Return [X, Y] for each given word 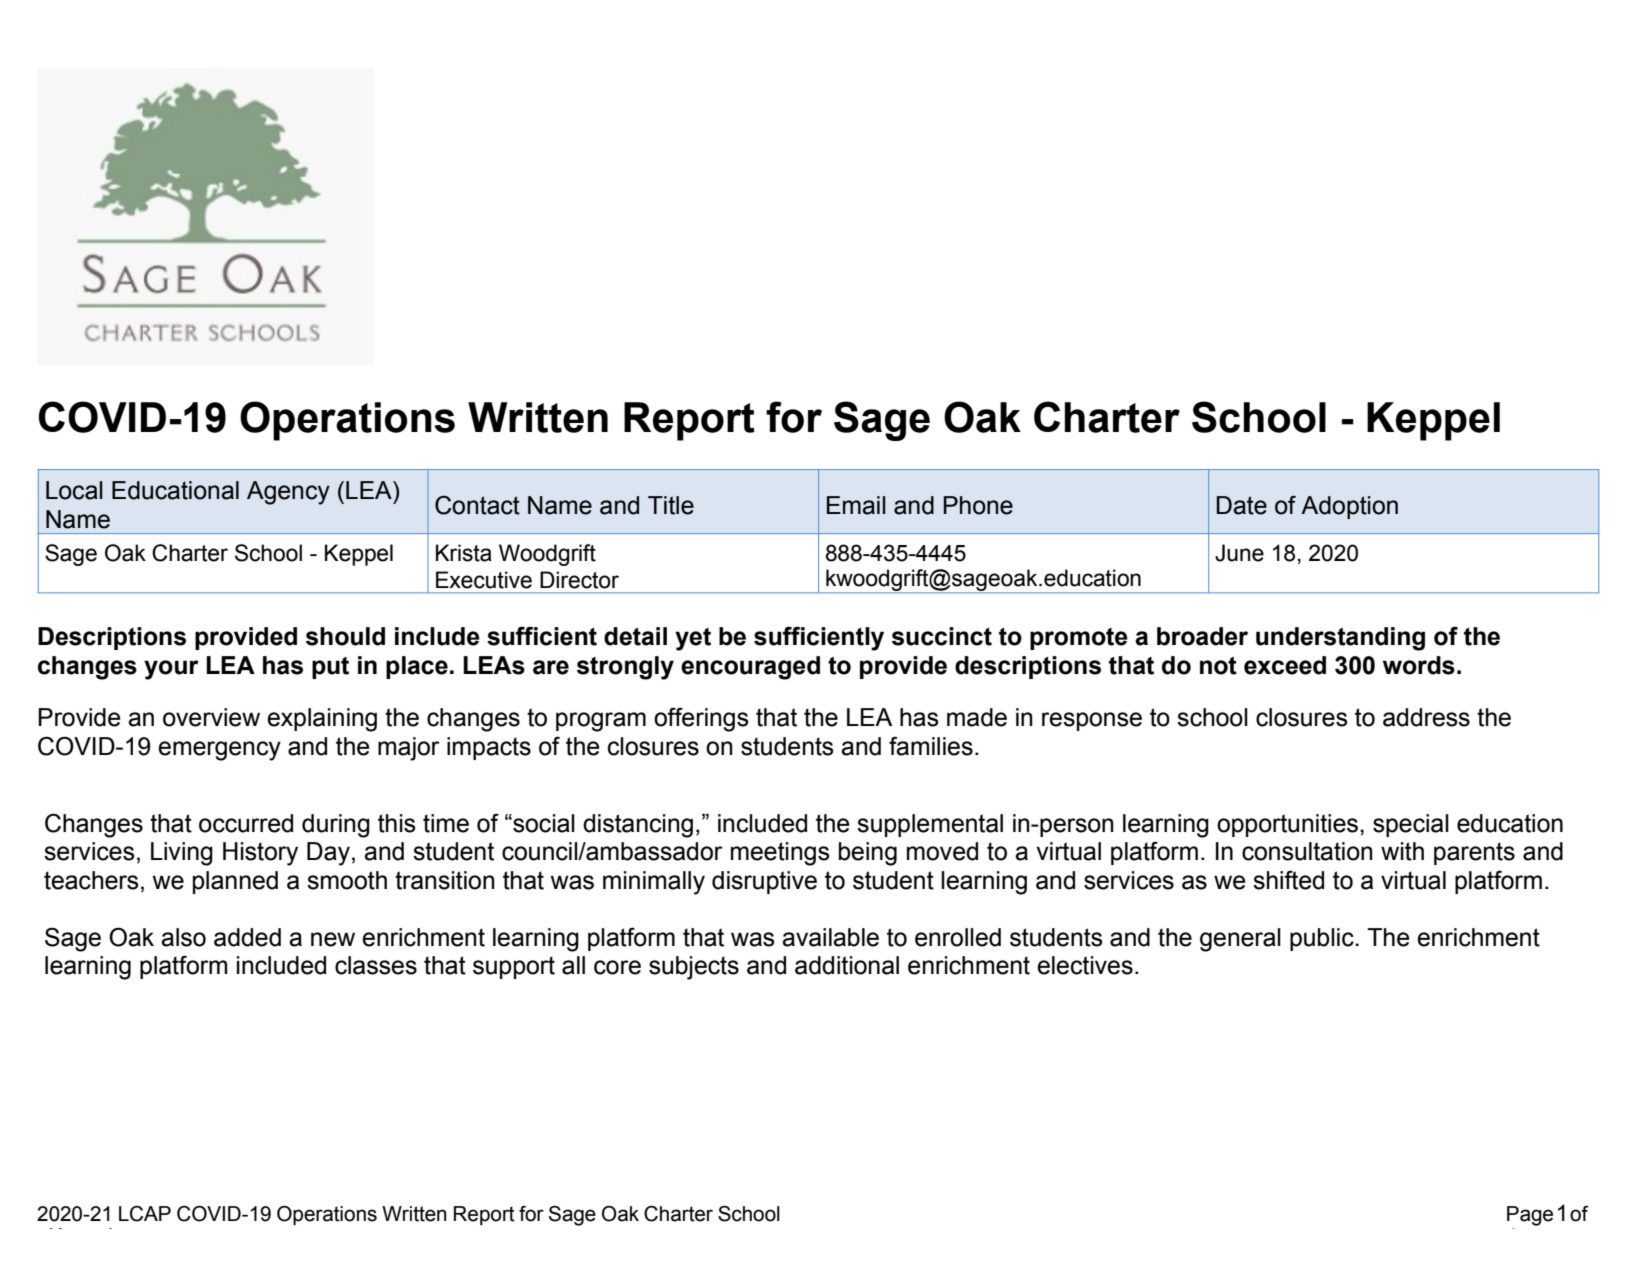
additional [847, 965]
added [247, 937]
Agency [288, 493]
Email [856, 505]
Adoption [1349, 507]
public [1323, 939]
